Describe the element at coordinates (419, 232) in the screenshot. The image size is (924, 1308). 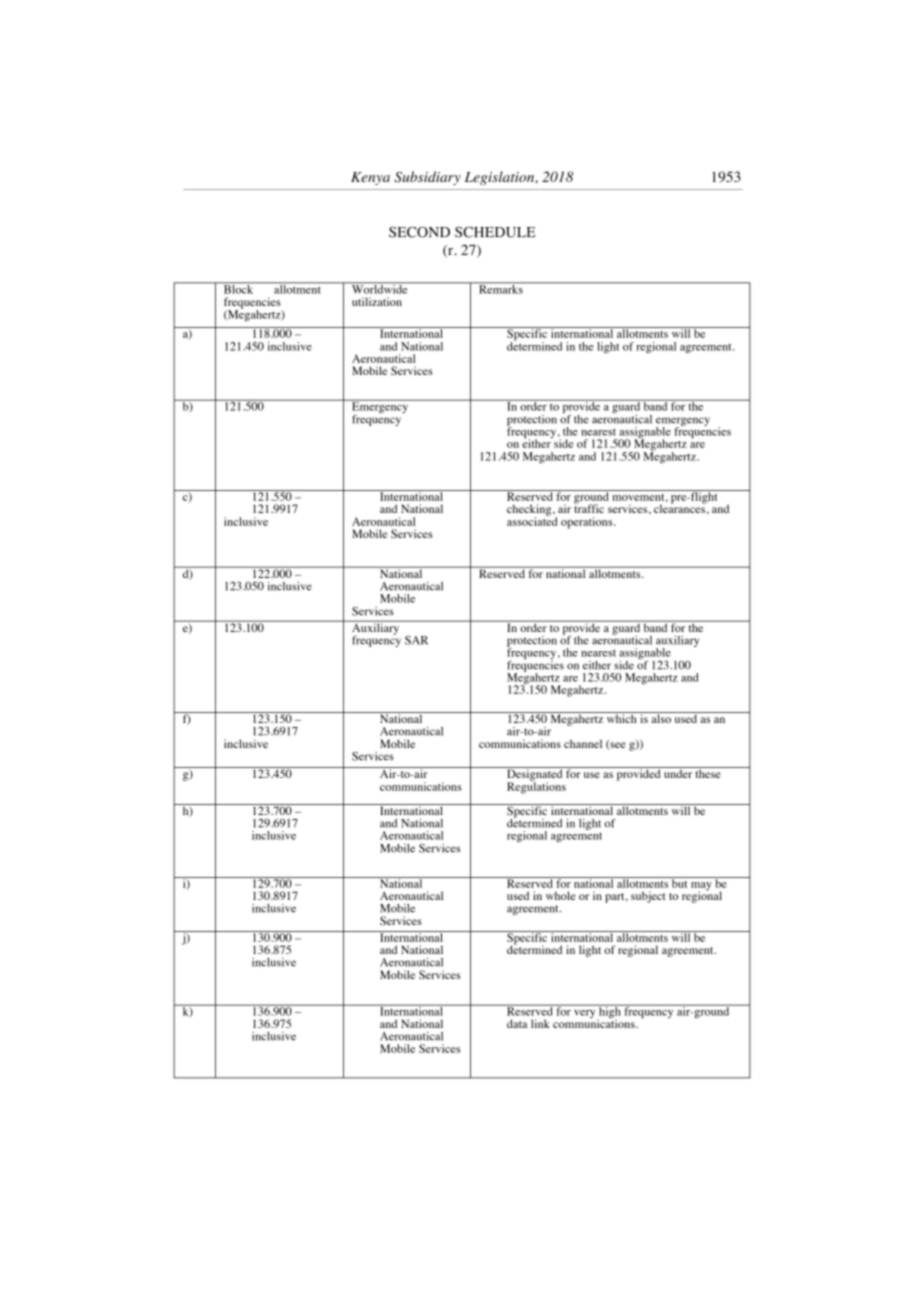
I see `SECOND` at that location.
